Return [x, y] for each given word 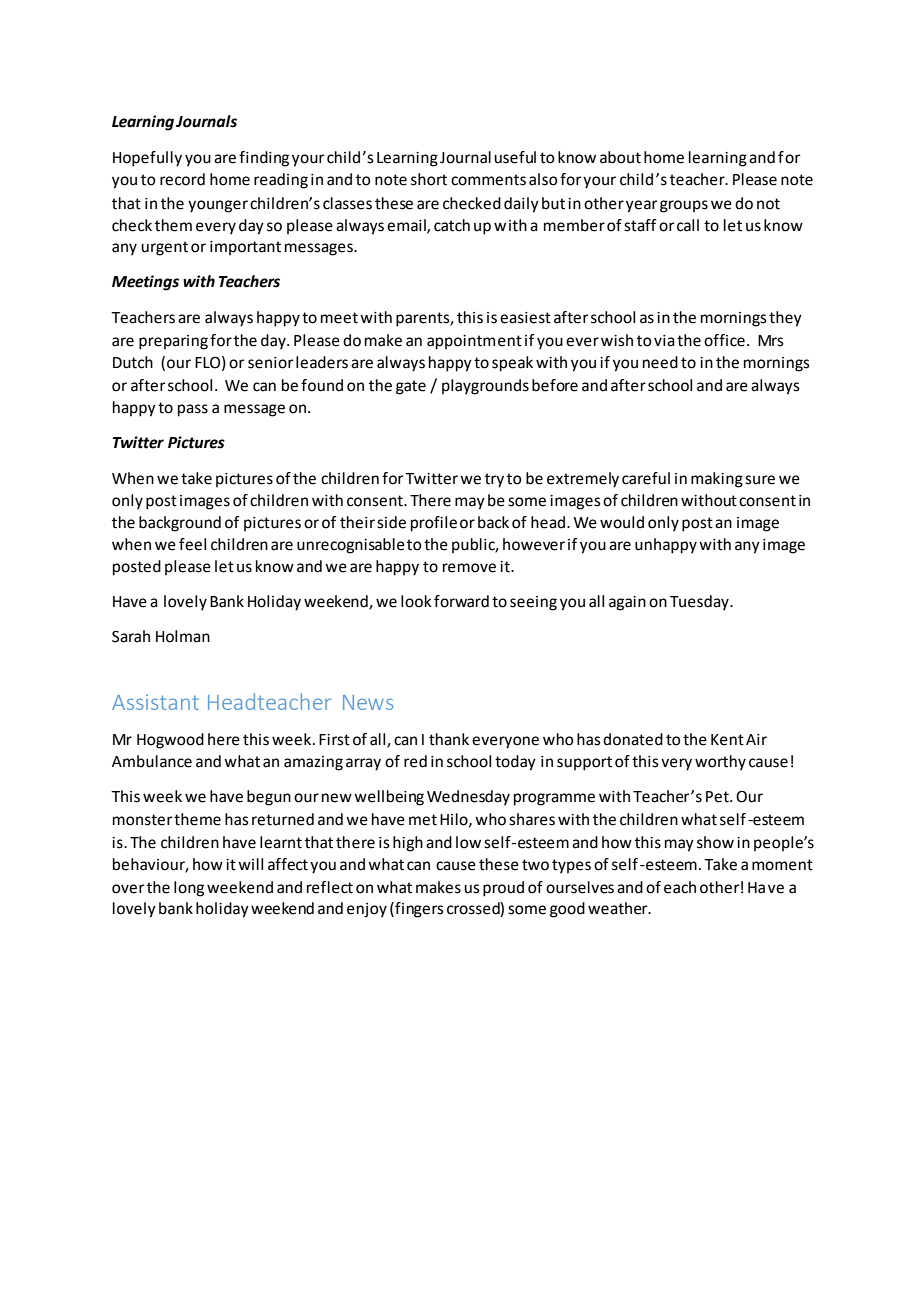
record [182, 179]
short [429, 179]
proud [503, 889]
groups [684, 206]
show [715, 842]
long [189, 889]
